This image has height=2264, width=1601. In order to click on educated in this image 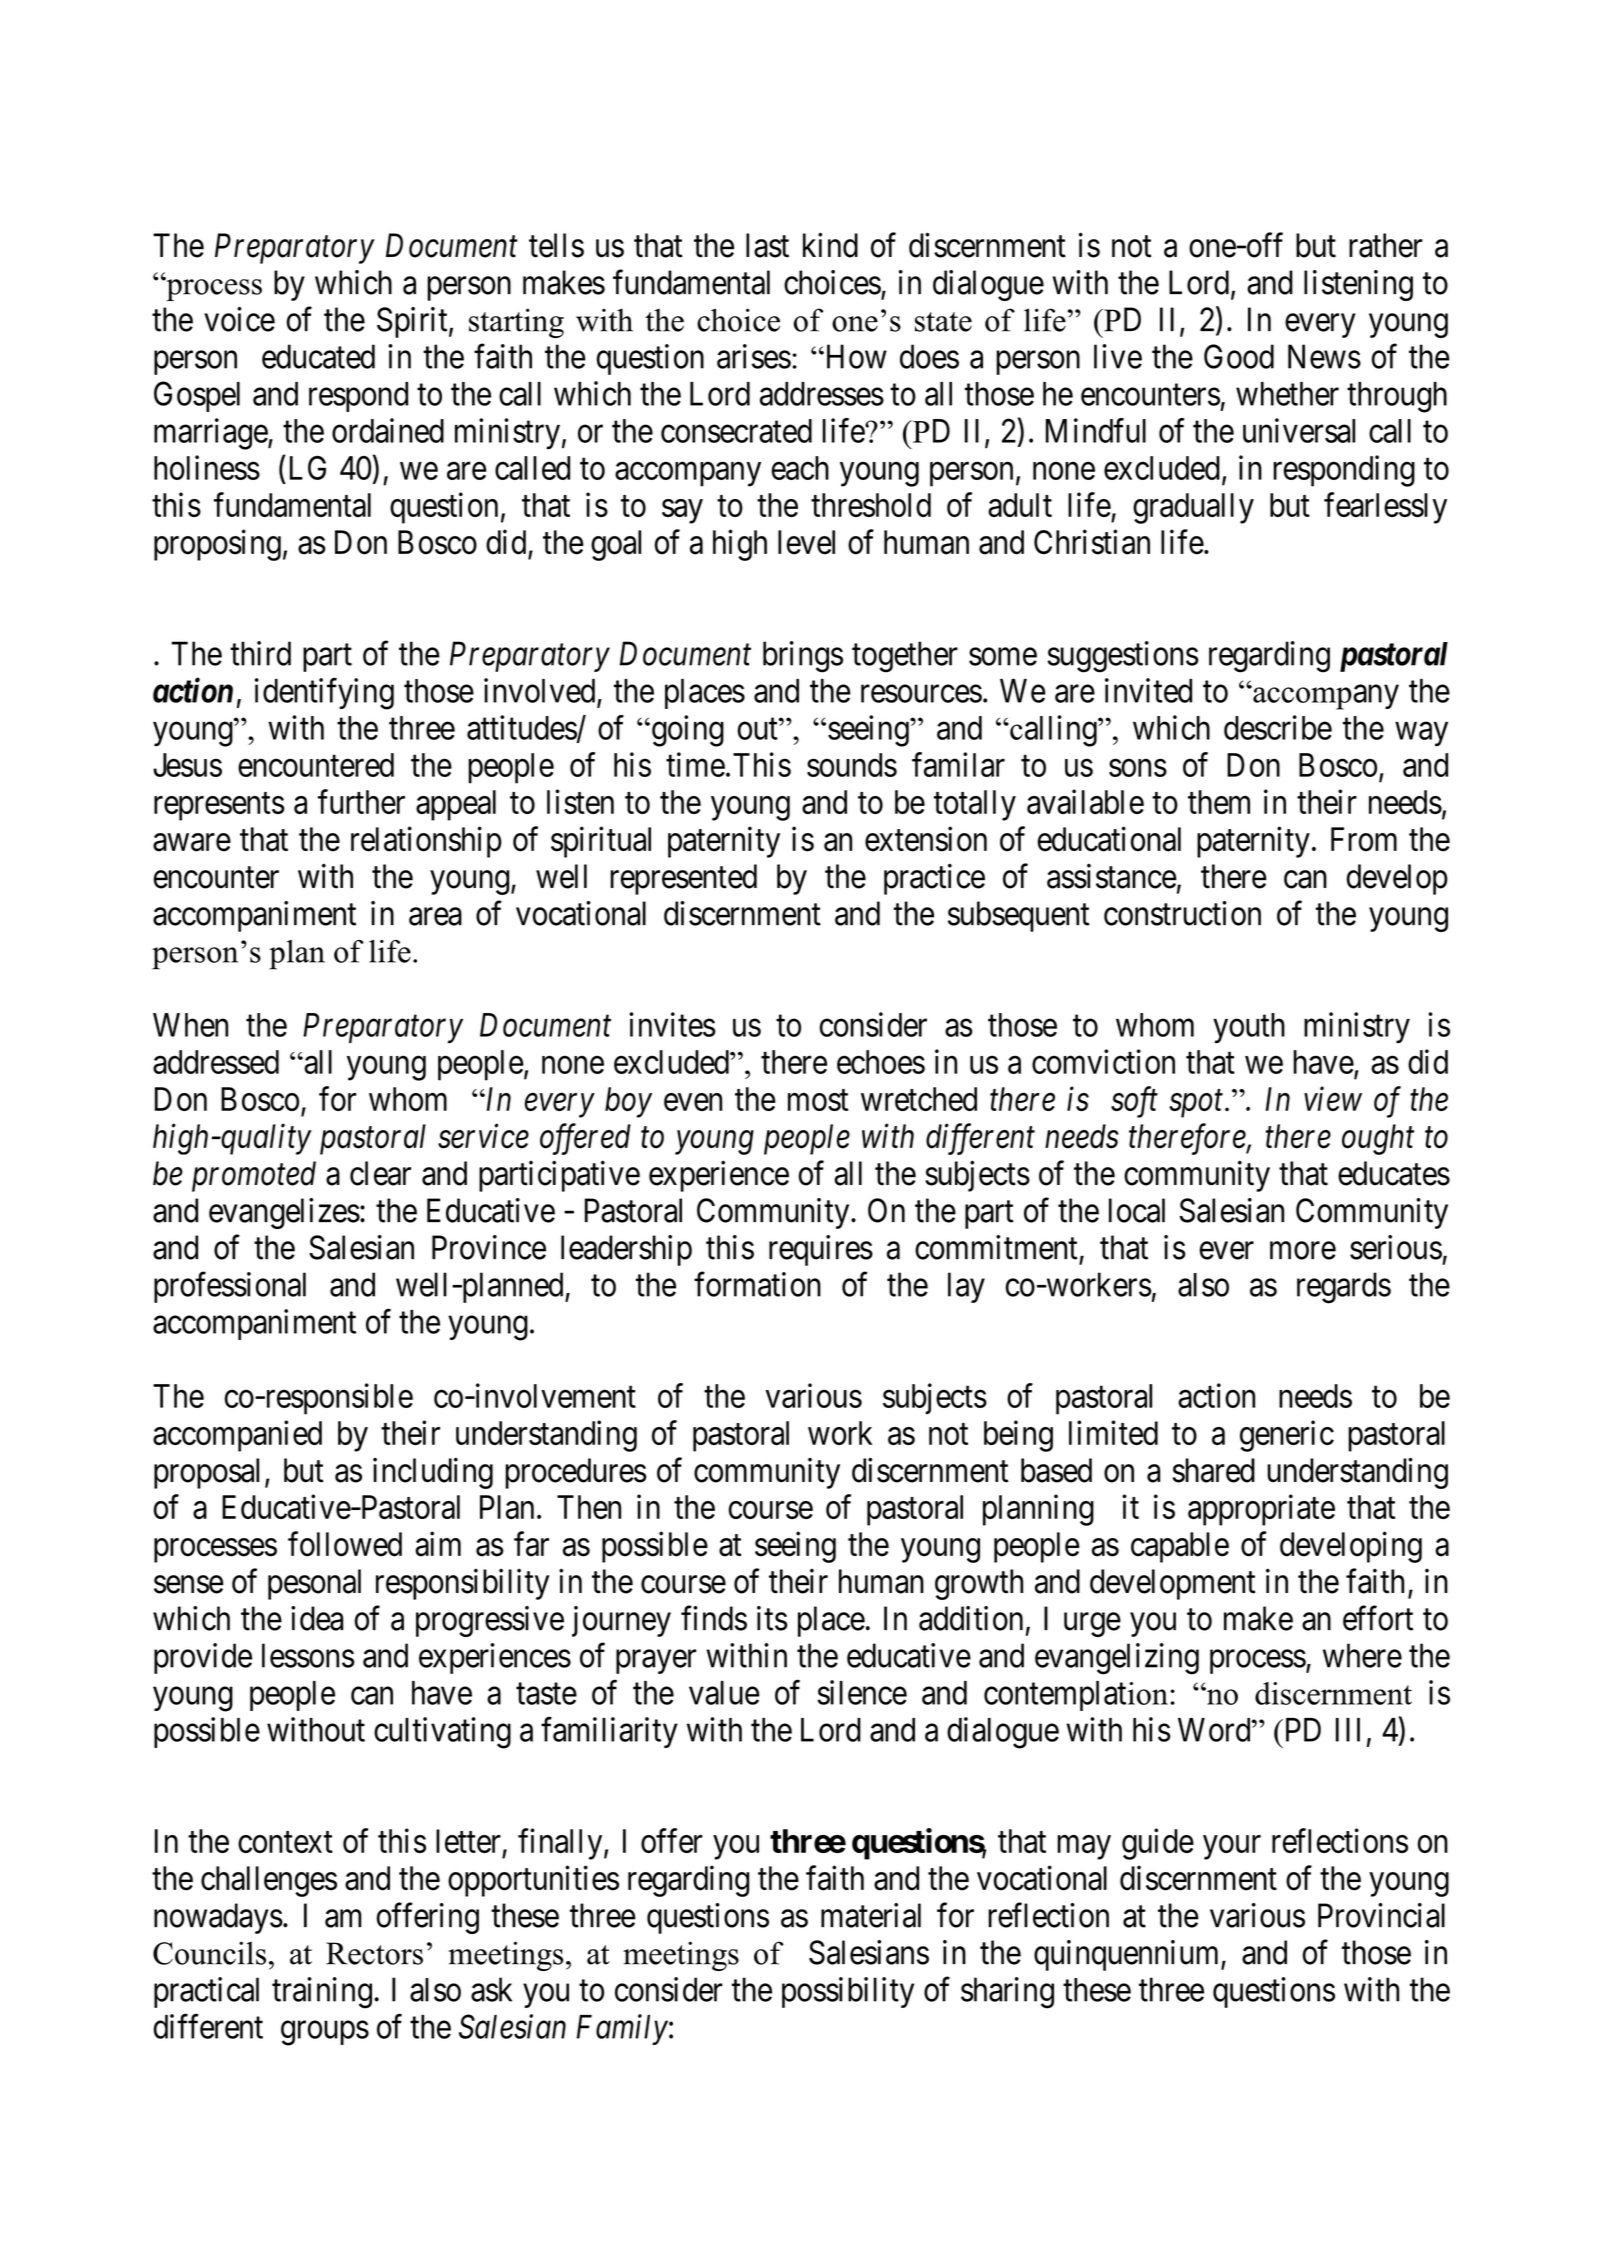, I will do `click(318, 356)`.
